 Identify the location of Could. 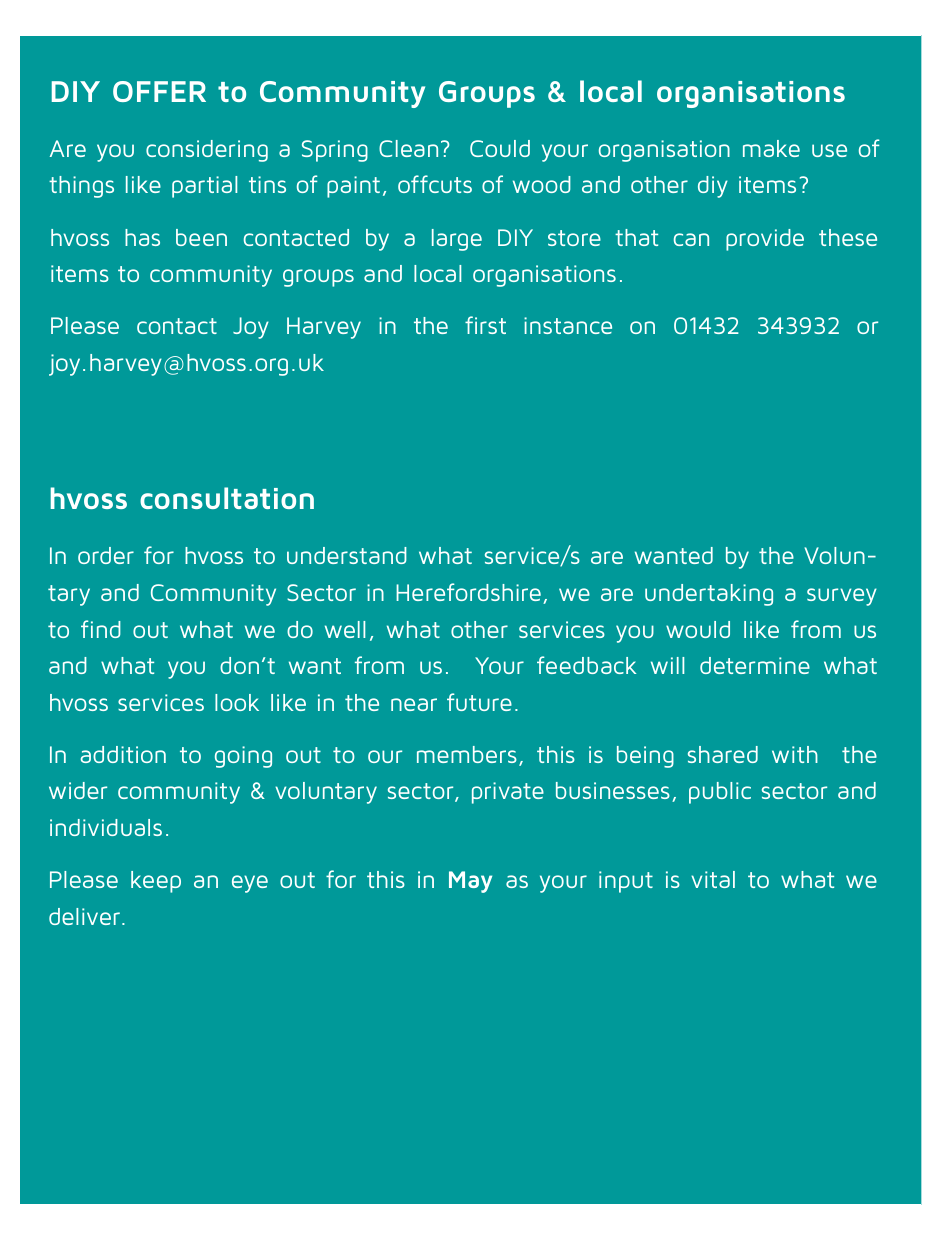
(500, 148).
